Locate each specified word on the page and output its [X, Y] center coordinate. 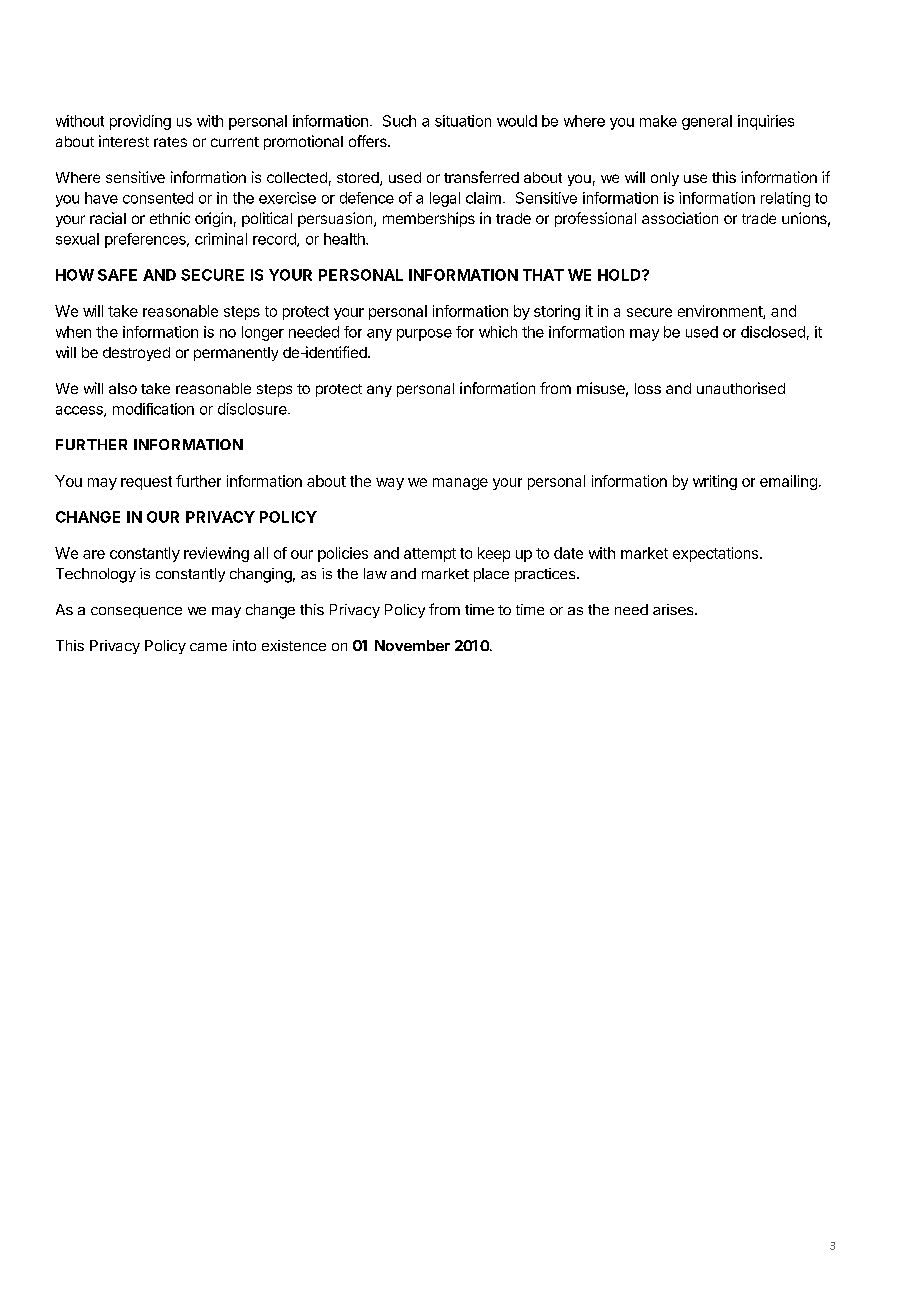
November [412, 645]
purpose [424, 335]
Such [399, 121]
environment [721, 312]
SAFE [117, 275]
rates [170, 142]
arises [674, 609]
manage [460, 484]
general [707, 122]
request [146, 483]
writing [715, 482]
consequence [136, 612]
